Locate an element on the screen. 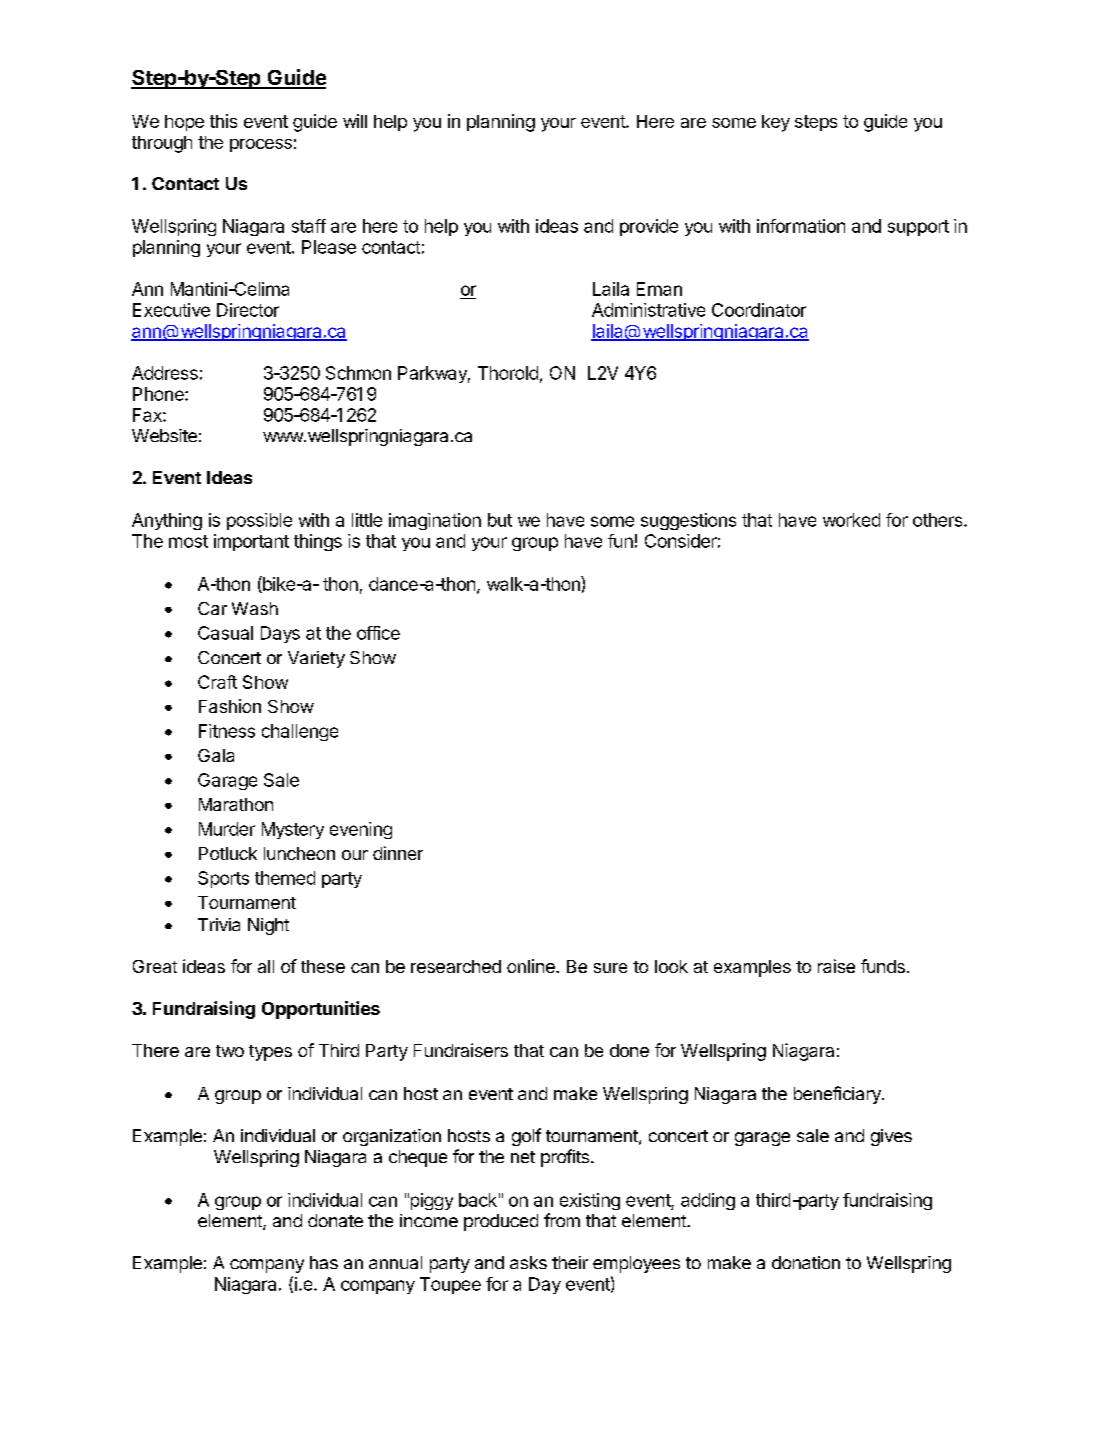 The width and height of the screenshot is (1117, 1445). provide is located at coordinates (649, 227).
